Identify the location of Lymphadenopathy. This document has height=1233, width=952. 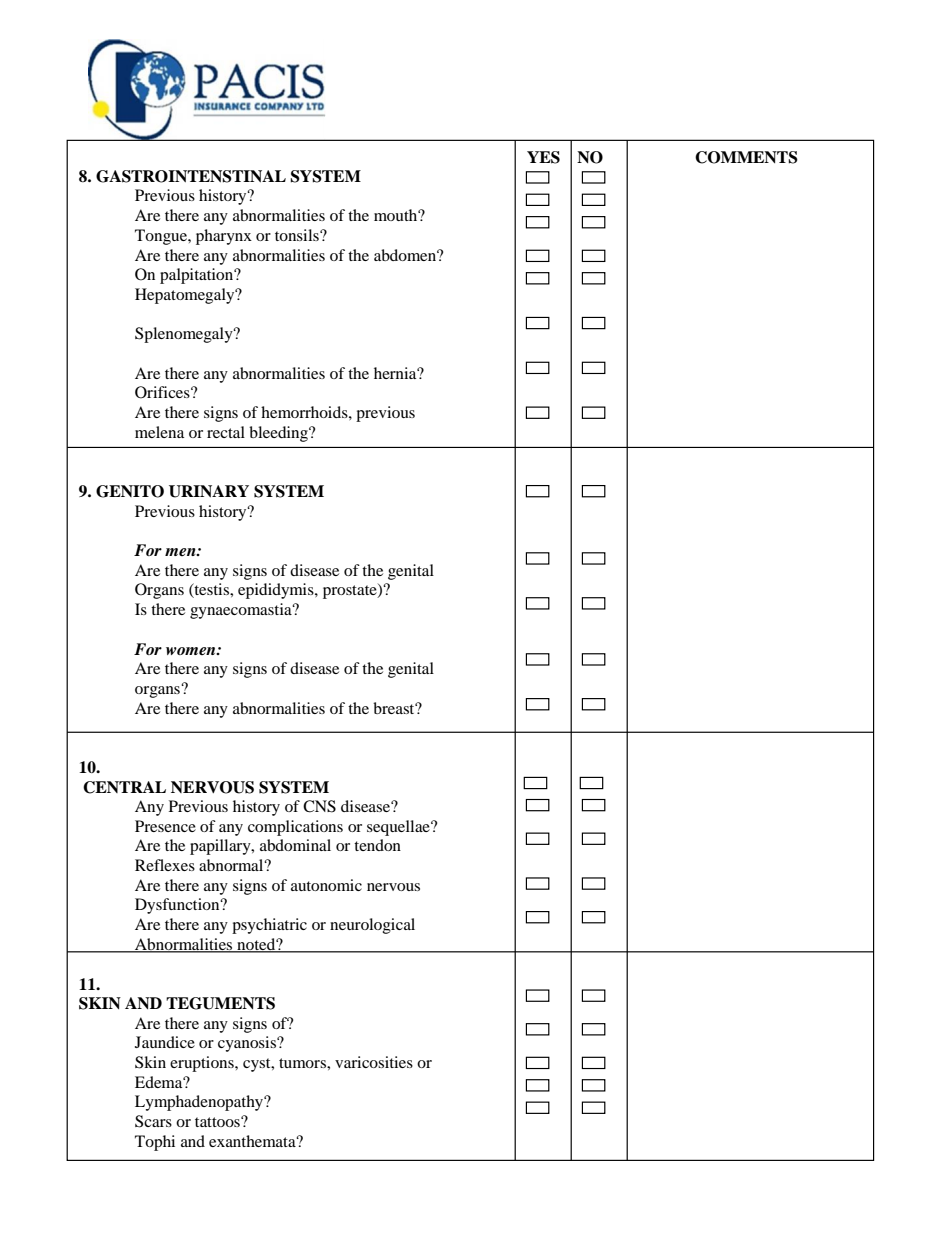
(200, 1103).
